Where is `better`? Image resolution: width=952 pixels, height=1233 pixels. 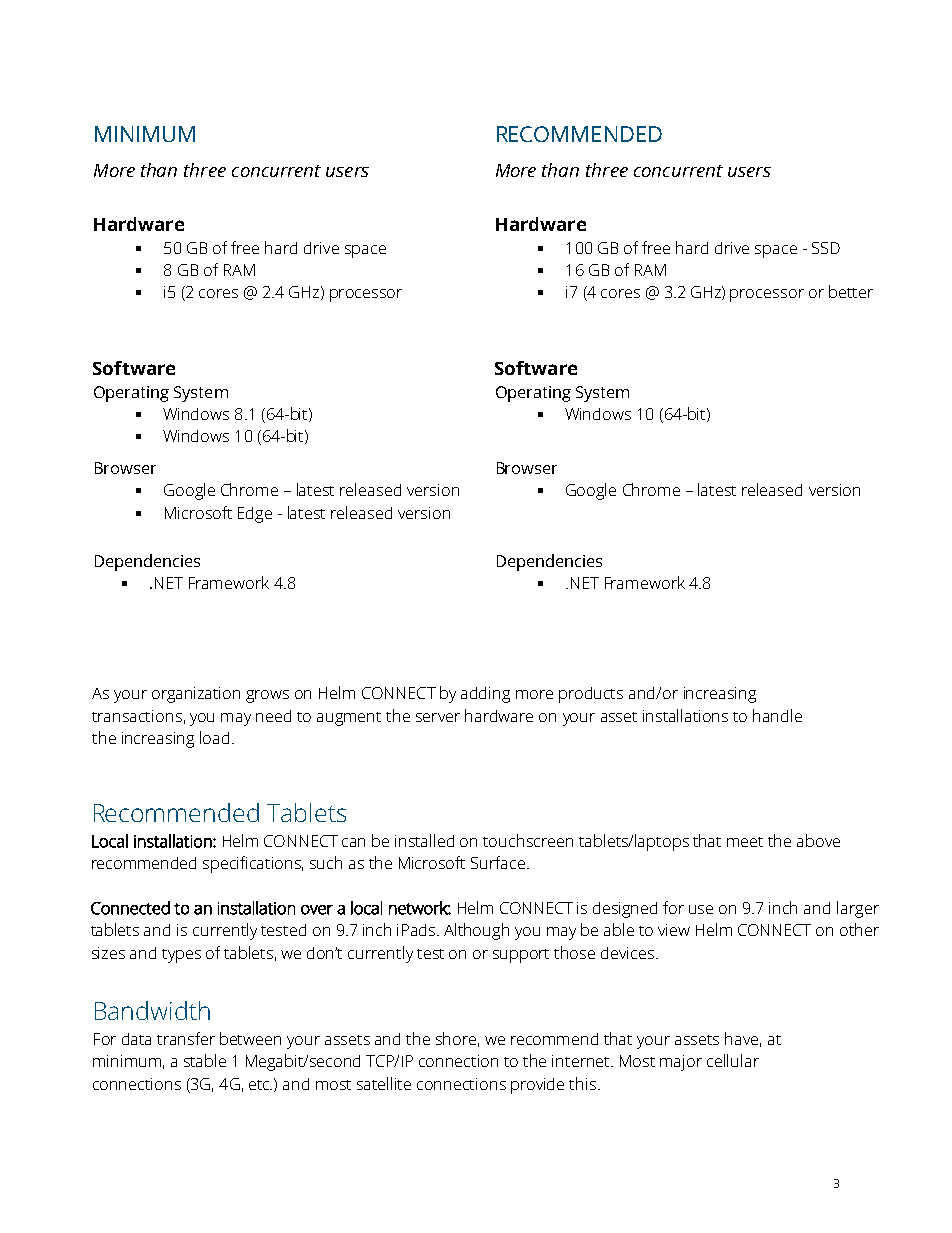
better is located at coordinates (851, 291).
